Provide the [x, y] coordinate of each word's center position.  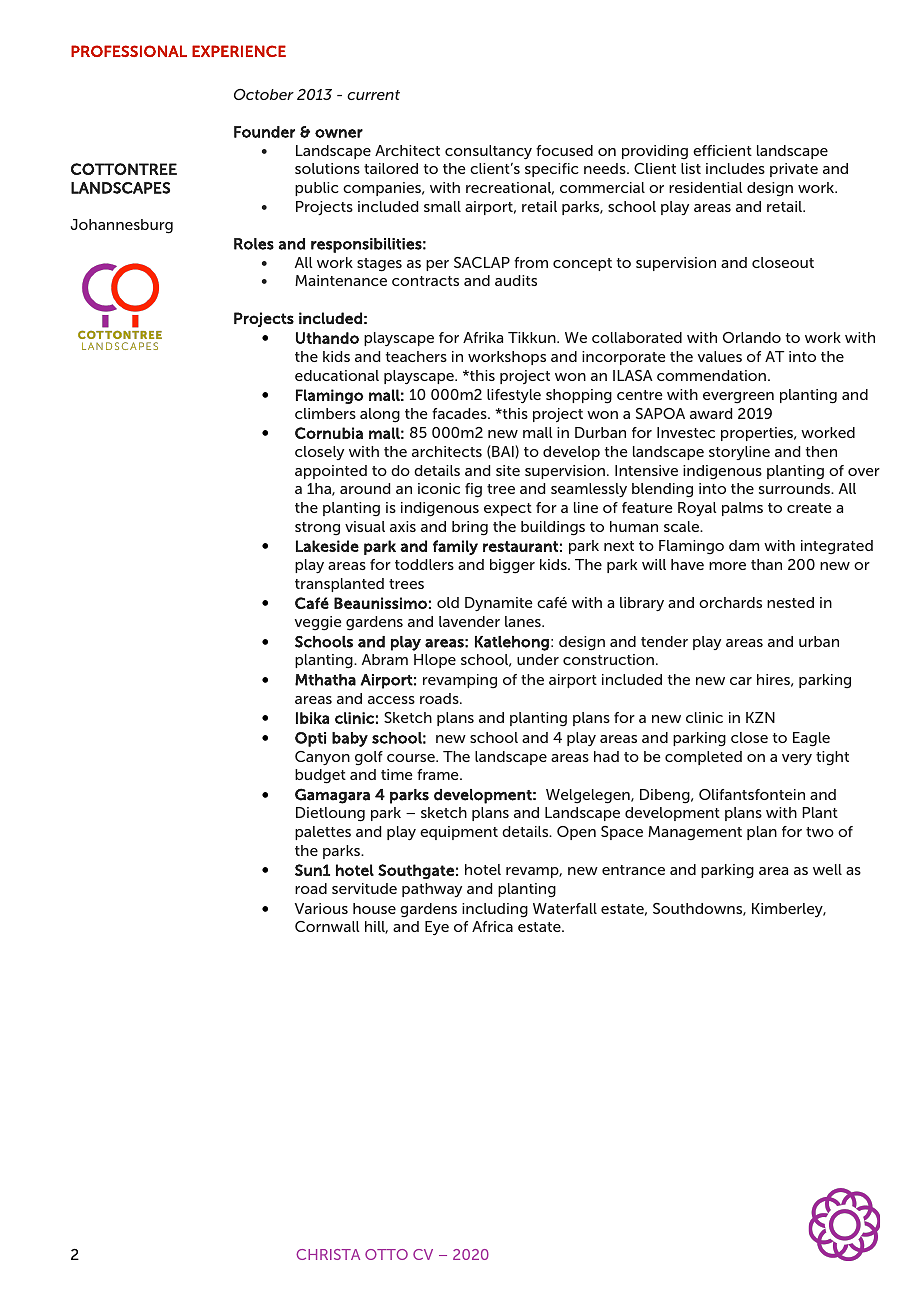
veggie [318, 623]
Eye [437, 928]
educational [337, 375]
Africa [492, 926]
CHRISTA [328, 1254]
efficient [722, 150]
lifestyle [514, 396]
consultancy [488, 152]
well [827, 869]
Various [321, 908]
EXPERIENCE [239, 51]
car [741, 681]
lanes [524, 621]
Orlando [752, 337]
